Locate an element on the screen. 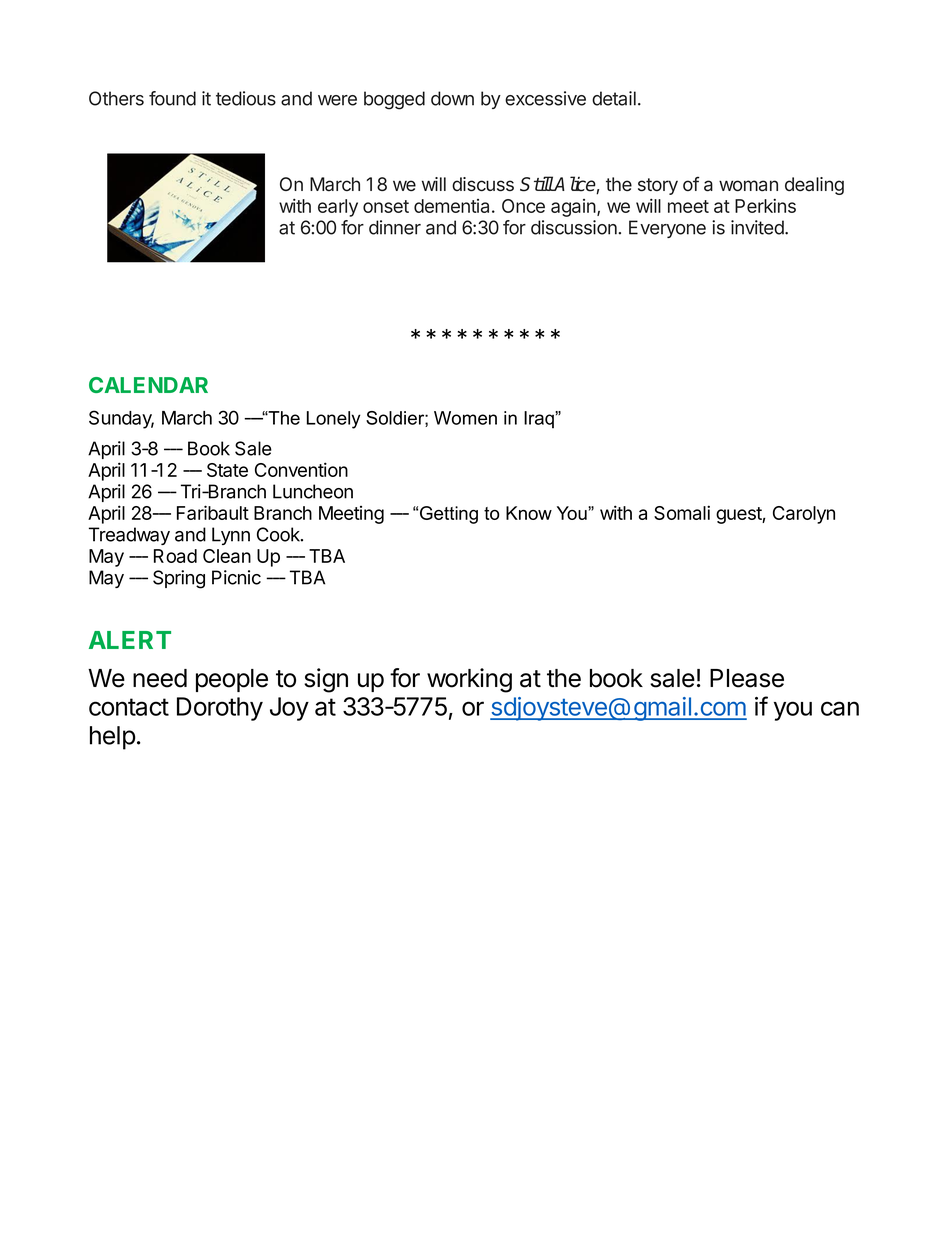 This screenshot has height=1233, width=952. Sunday is located at coordinates (121, 419).
